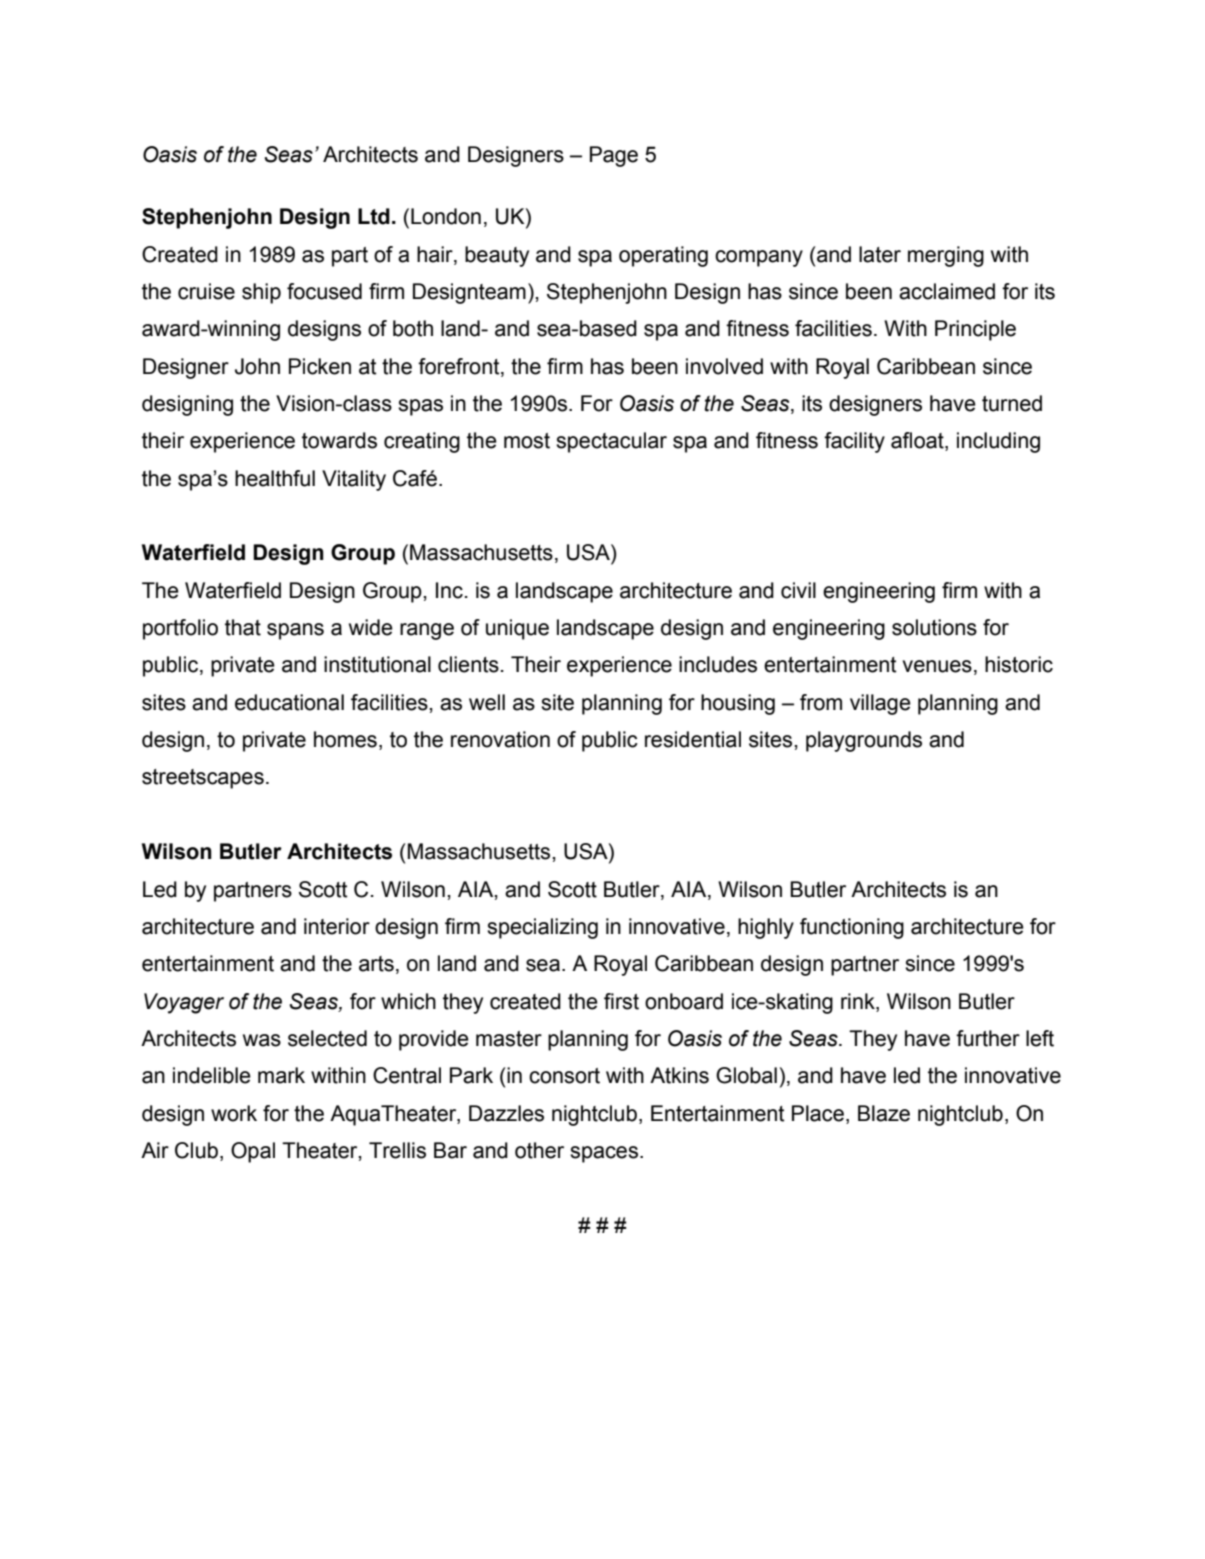 This screenshot has height=1559, width=1205. Describe the element at coordinates (614, 156) in the screenshot. I see `Page` at that location.
